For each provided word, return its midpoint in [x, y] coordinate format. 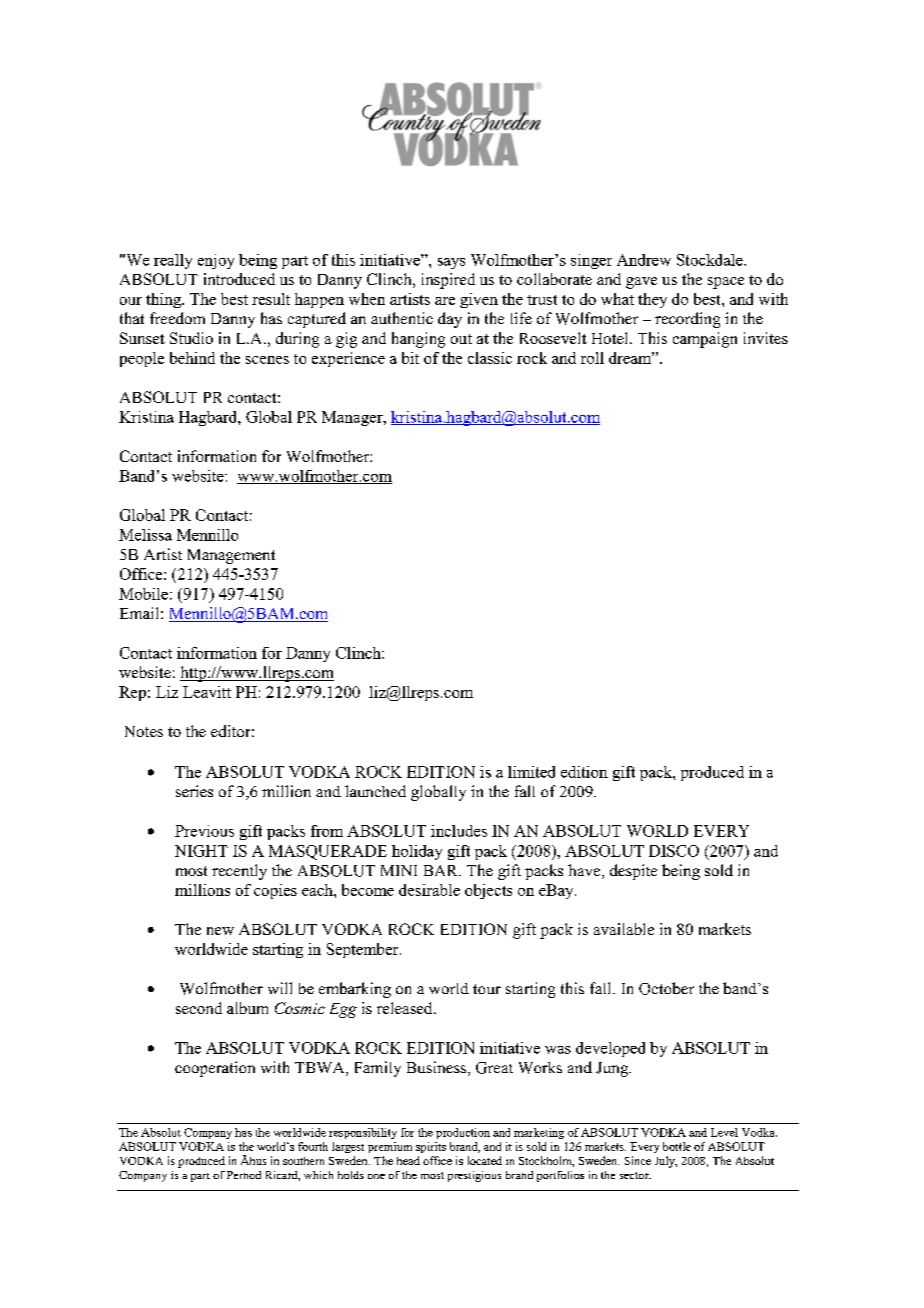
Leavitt [207, 692]
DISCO [674, 851]
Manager [353, 418]
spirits [431, 1147]
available [624, 929]
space [726, 283]
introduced [239, 279]
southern [303, 1161]
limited [531, 772]
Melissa [145, 535]
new [220, 931]
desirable [429, 890]
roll [592, 358]
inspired [448, 281]
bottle [677, 1146]
